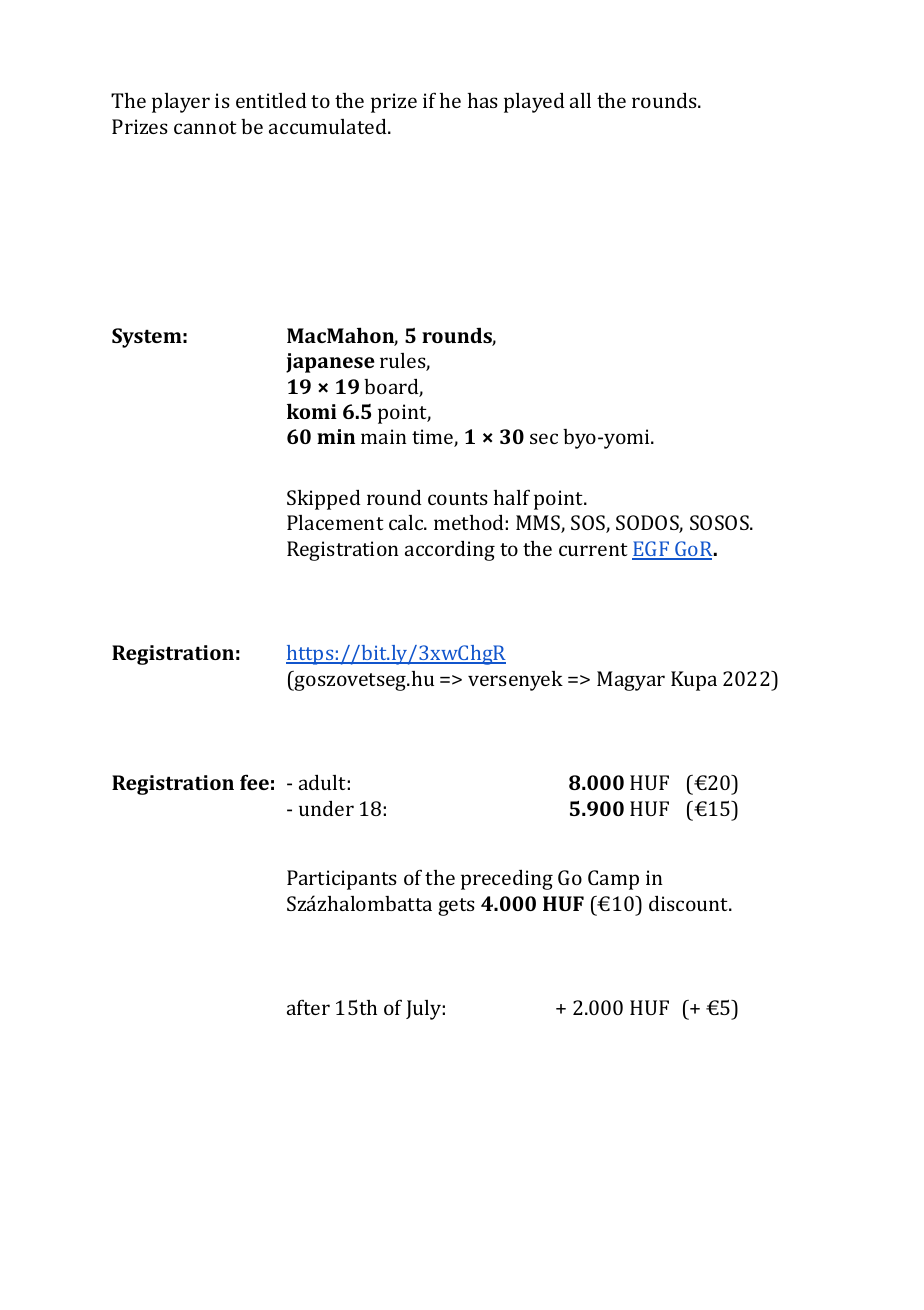 This document has width=924, height=1310. What do you see at coordinates (450, 551) in the document?
I see `according` at bounding box center [450, 551].
